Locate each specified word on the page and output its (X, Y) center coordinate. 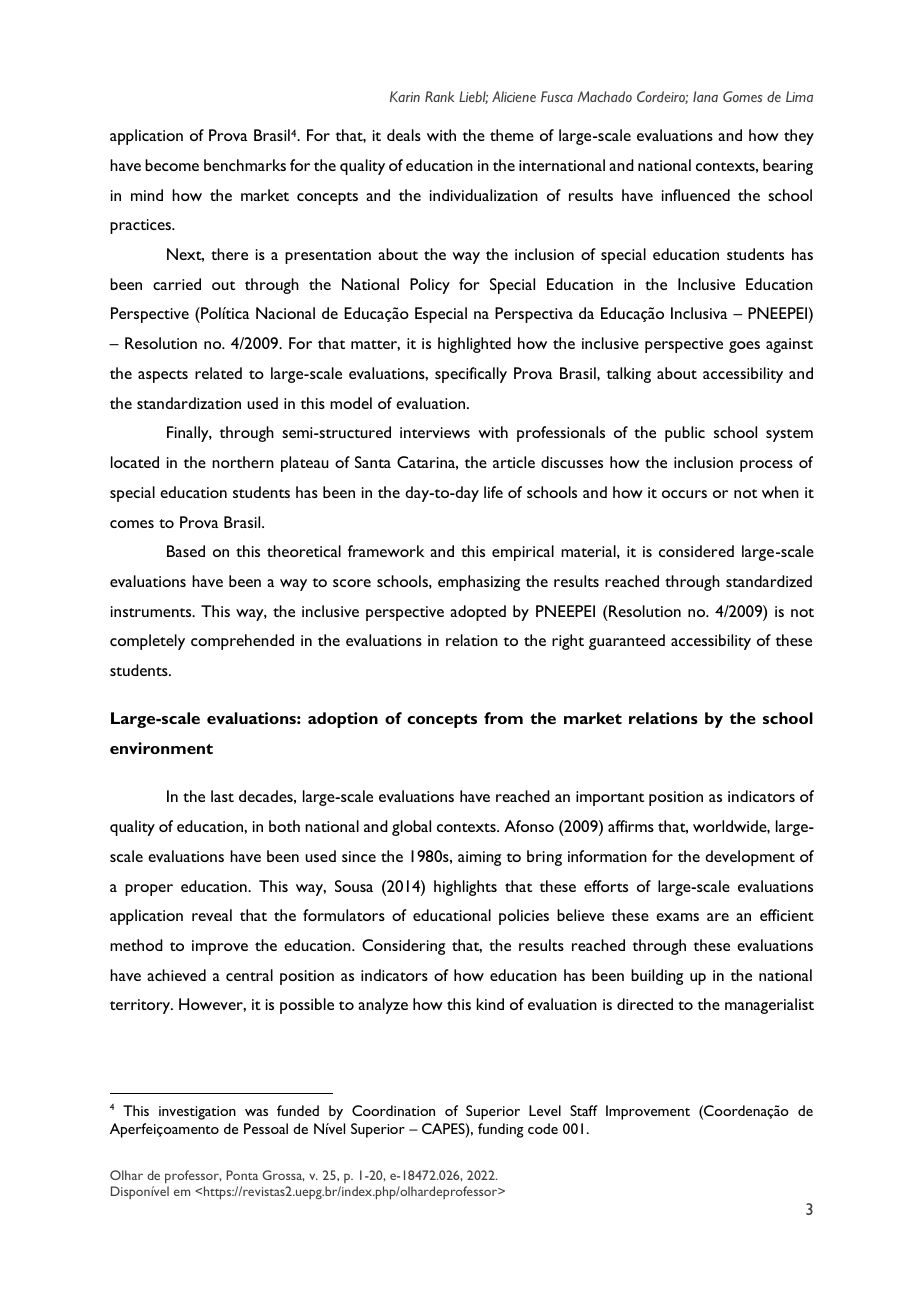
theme (512, 135)
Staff (584, 1110)
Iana (705, 96)
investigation (197, 1113)
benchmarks (245, 165)
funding (501, 1130)
